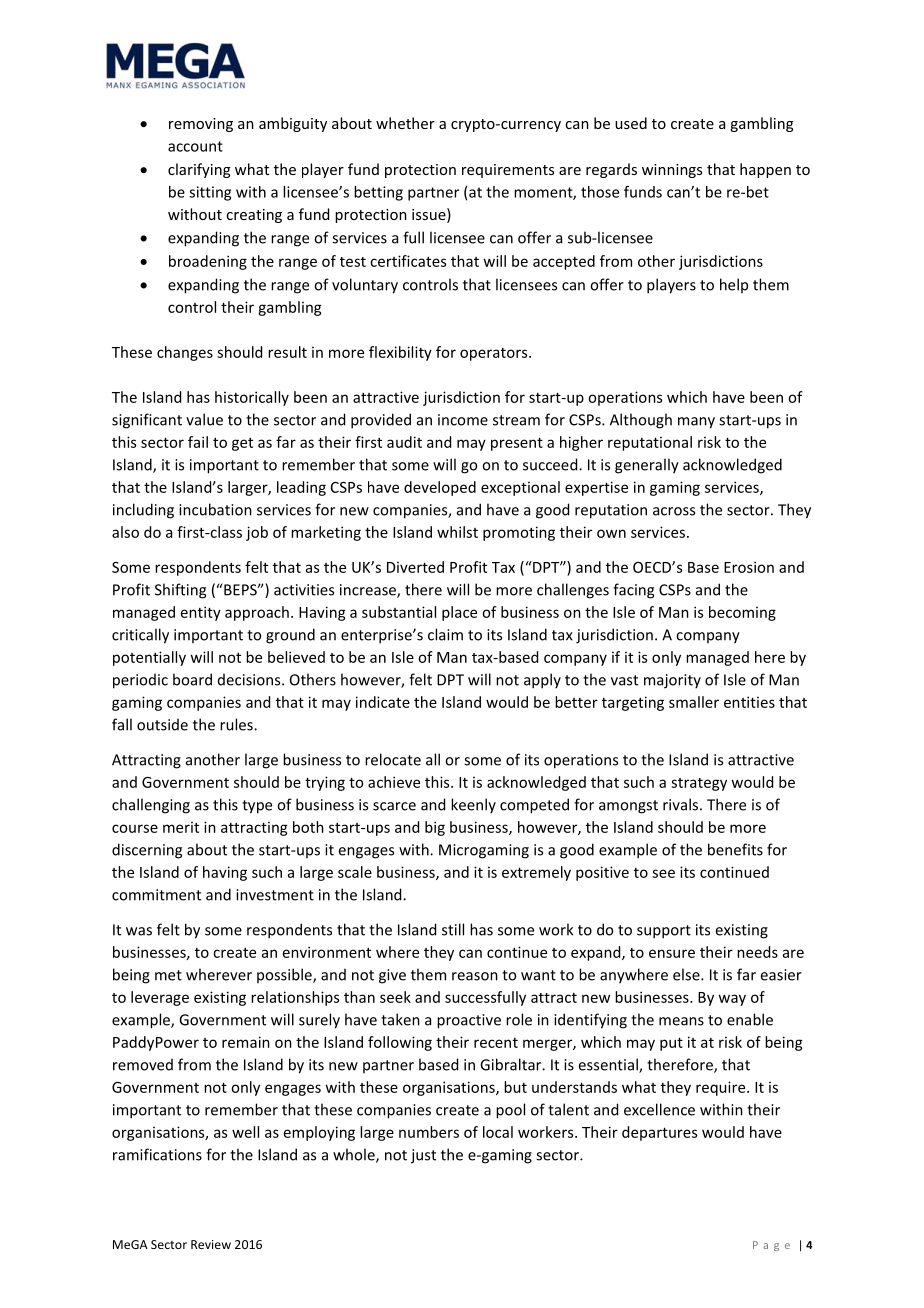  What do you see at coordinates (694, 702) in the page?
I see `smaller` at bounding box center [694, 702].
